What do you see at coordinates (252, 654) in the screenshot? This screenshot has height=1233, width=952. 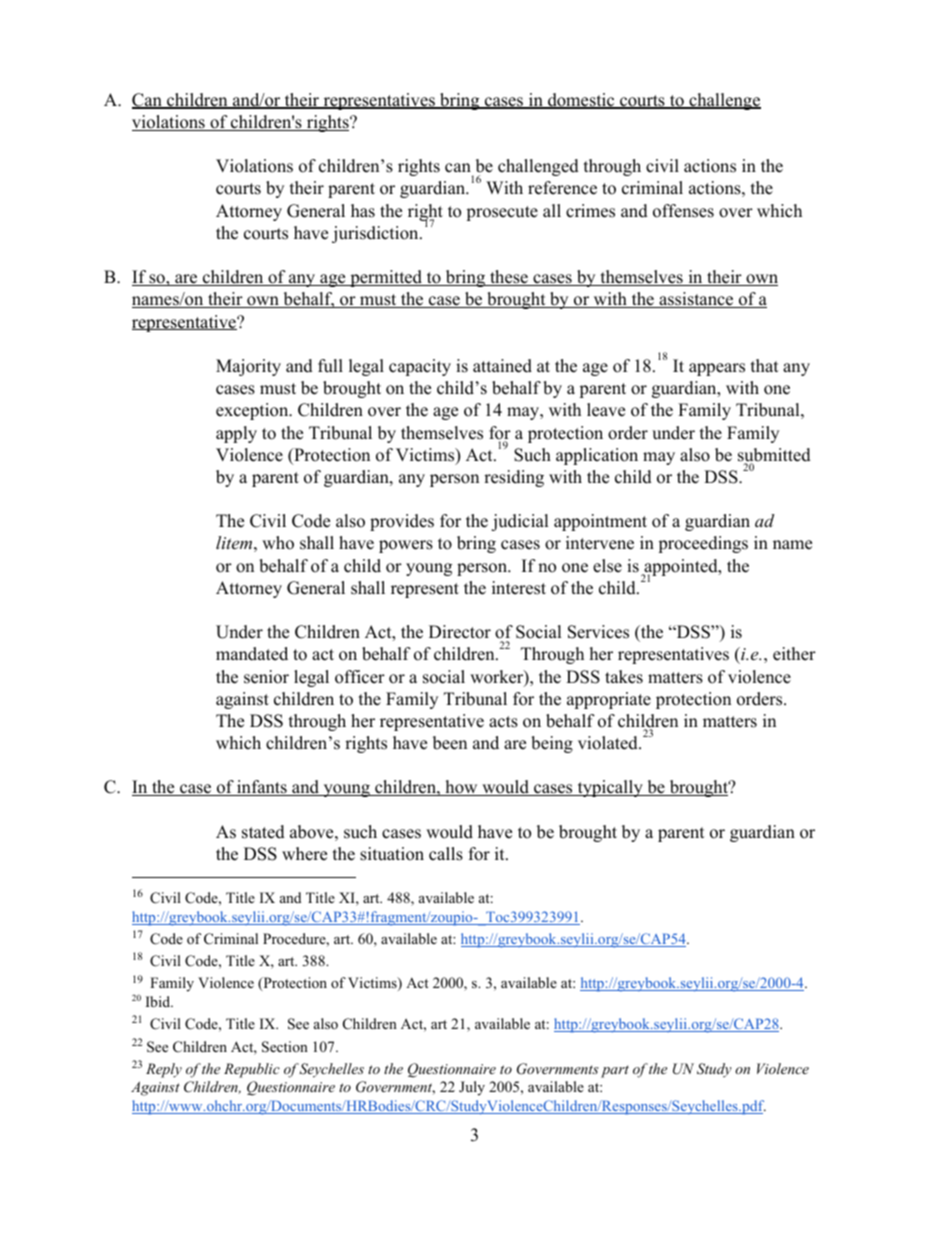 I see `mandated` at bounding box center [252, 654].
